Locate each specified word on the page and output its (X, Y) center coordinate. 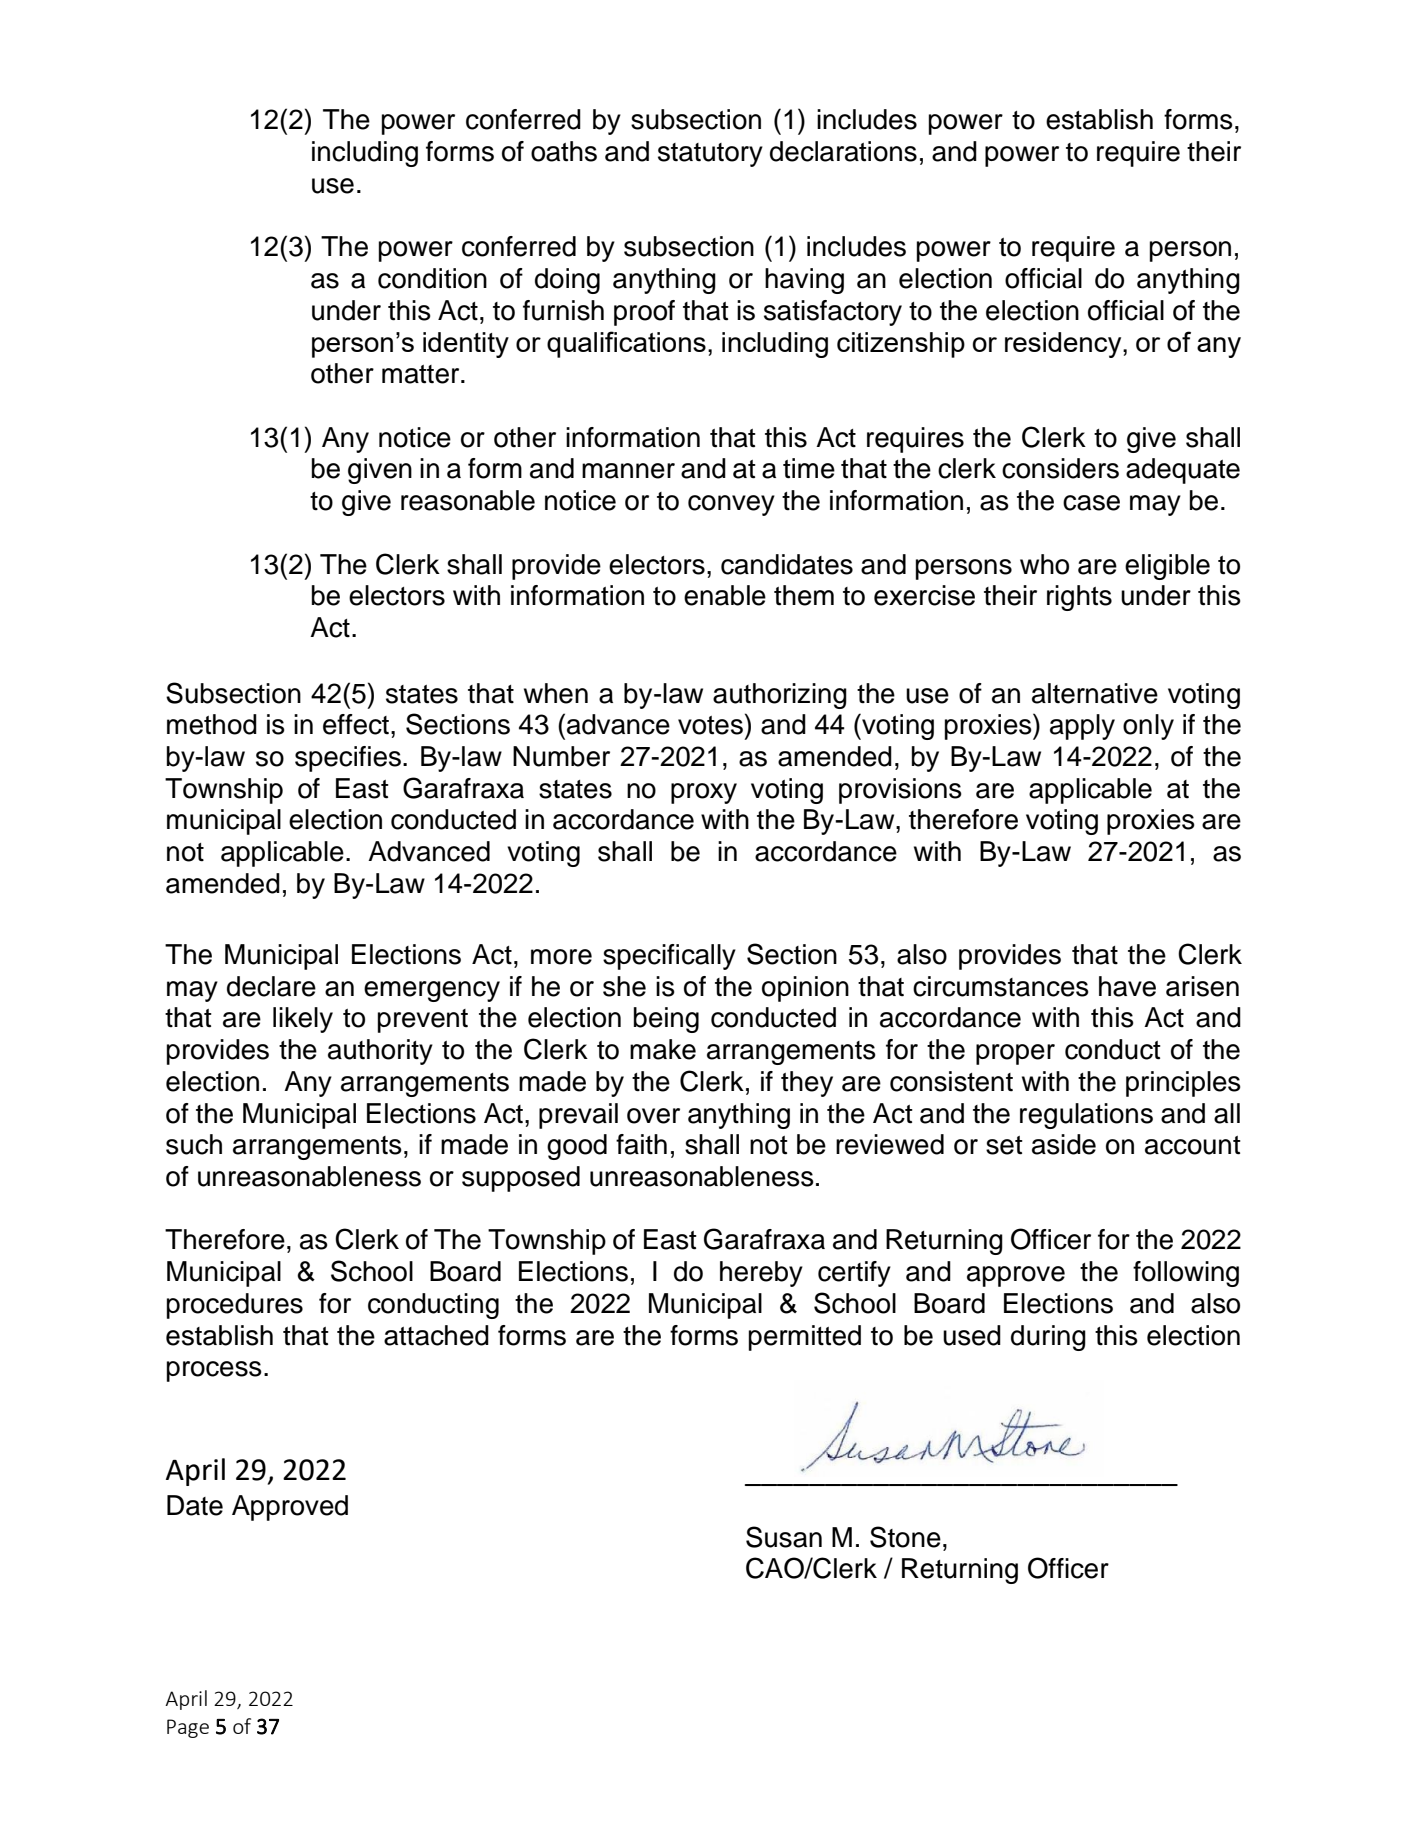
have (1127, 986)
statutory (710, 155)
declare (271, 986)
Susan (784, 1537)
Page (188, 1728)
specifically (669, 957)
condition (432, 278)
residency (1064, 345)
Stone (905, 1537)
